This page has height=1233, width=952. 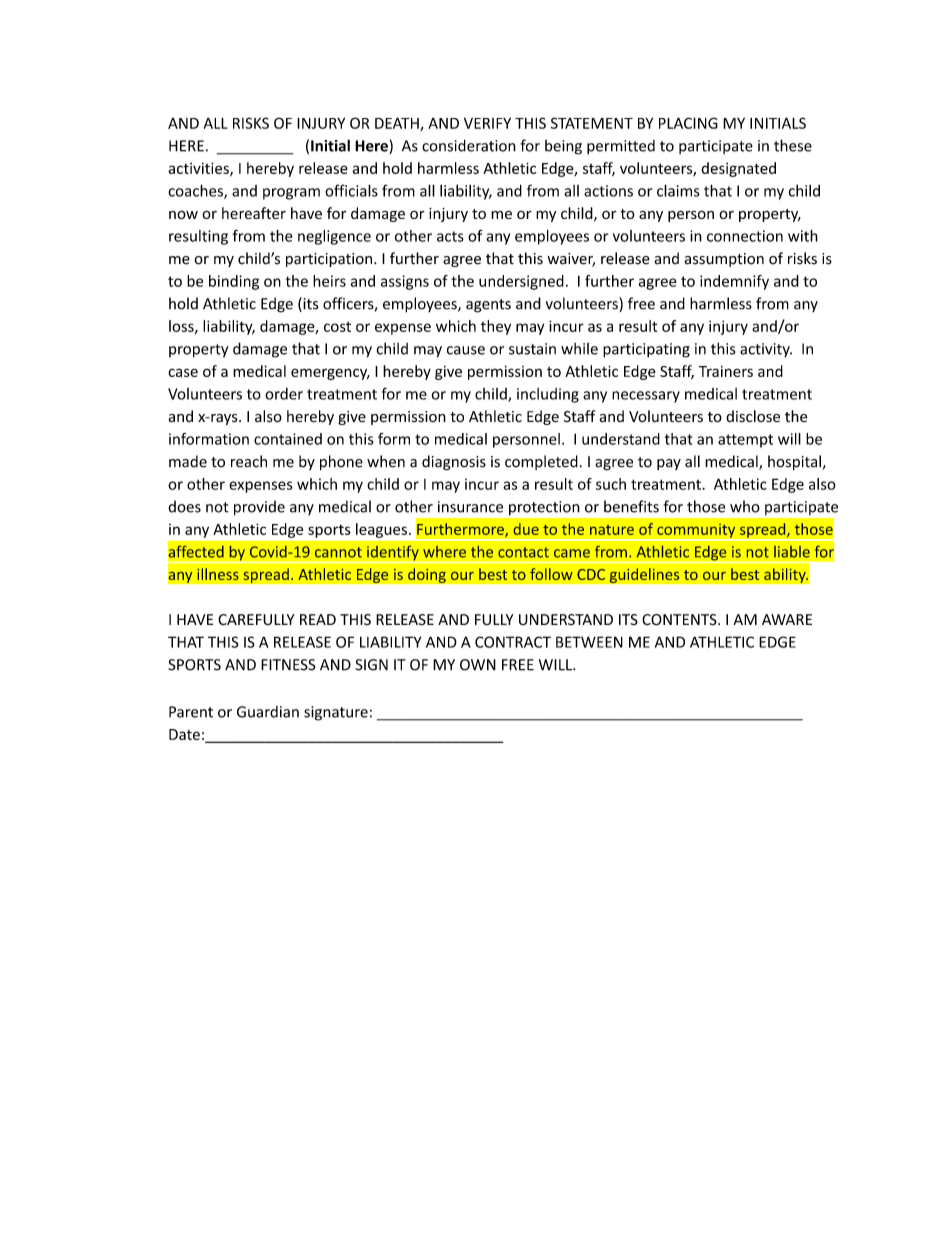 I want to click on PLACING, so click(x=688, y=123).
